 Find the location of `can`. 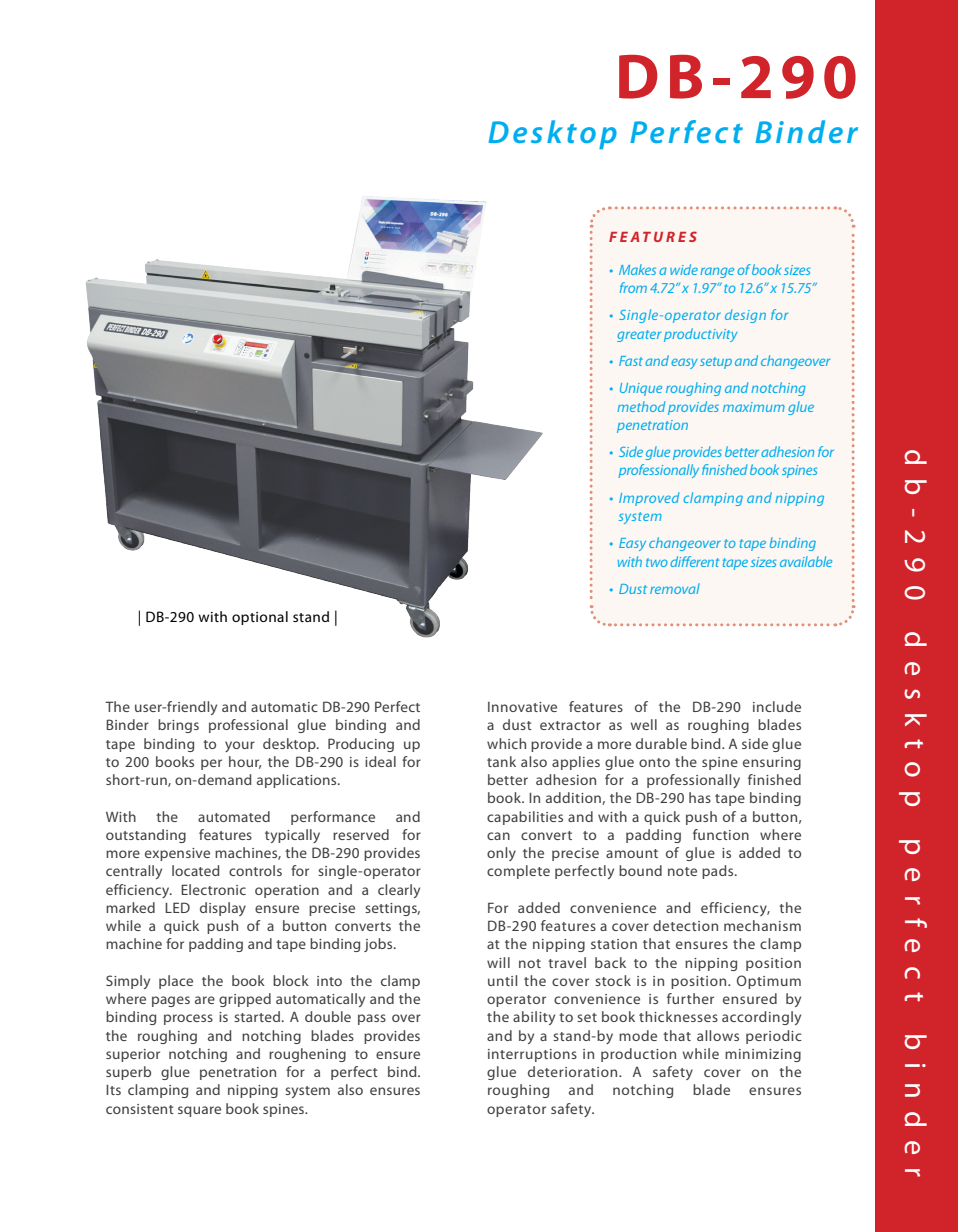

can is located at coordinates (498, 836).
